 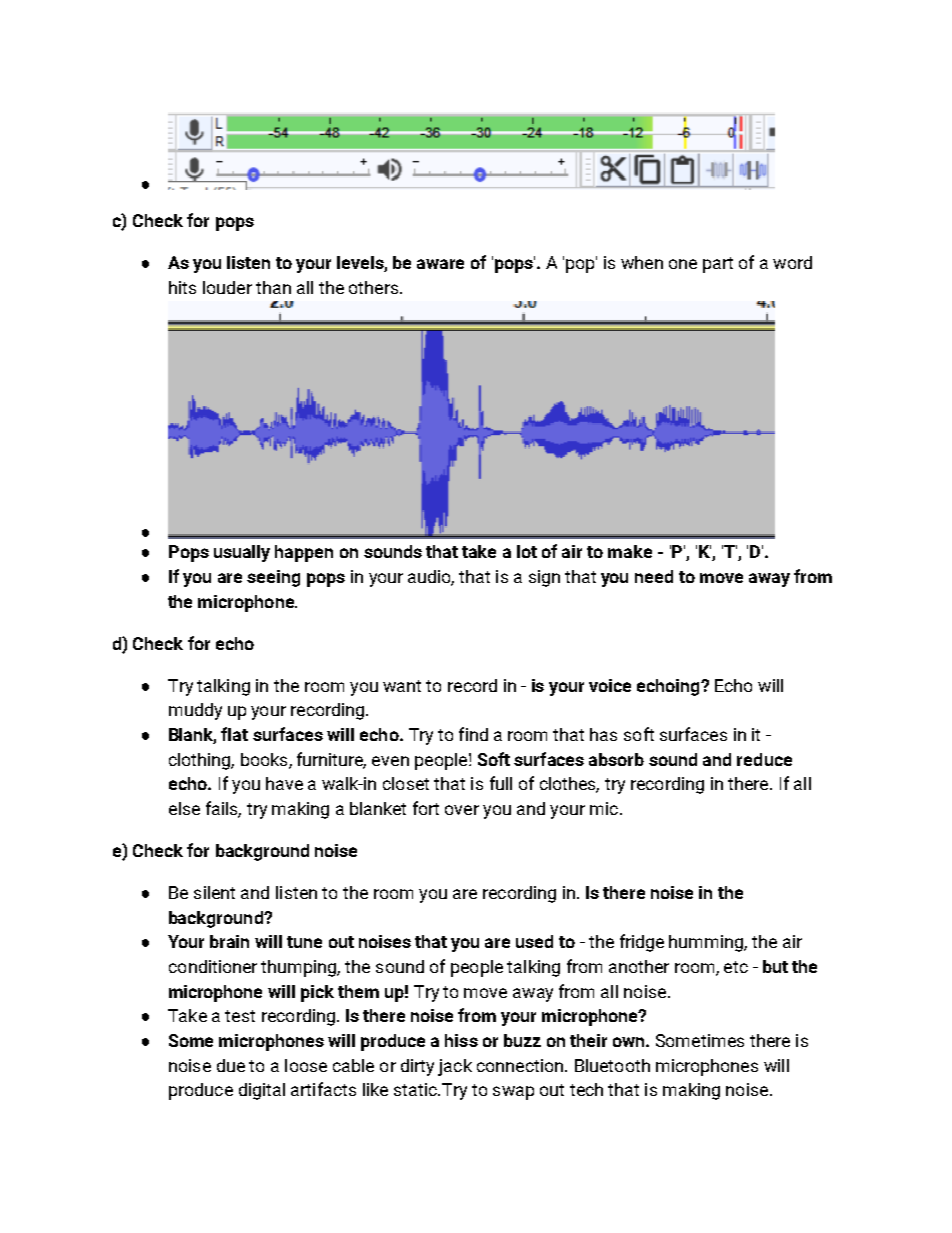 What do you see at coordinates (242, 553) in the page?
I see `usually` at bounding box center [242, 553].
